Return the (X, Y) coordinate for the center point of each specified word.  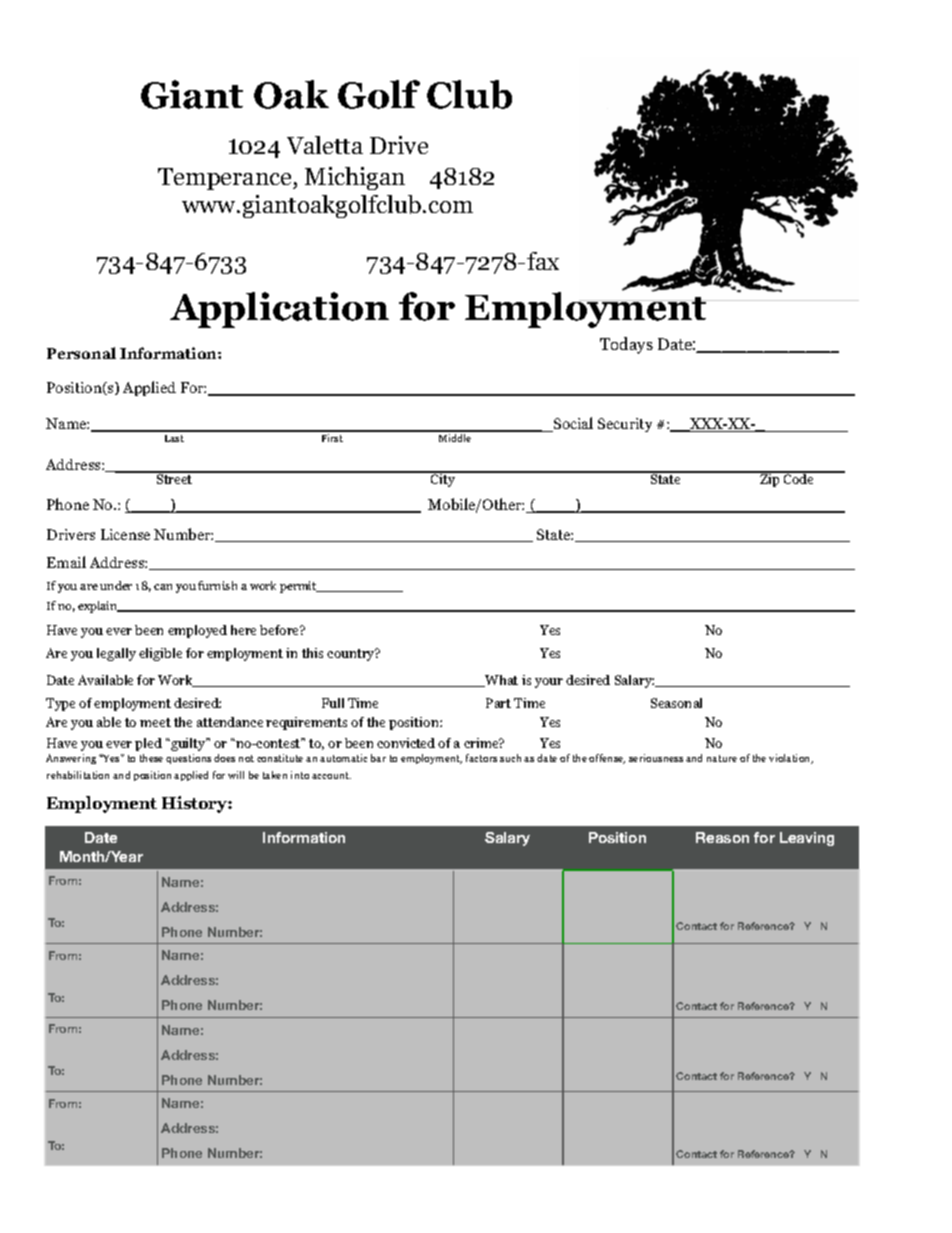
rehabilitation (78, 775)
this (312, 653)
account (331, 775)
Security (625, 425)
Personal (81, 353)
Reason (722, 837)
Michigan (355, 178)
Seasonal (676, 703)
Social (572, 424)
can (163, 587)
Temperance (226, 179)
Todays (626, 345)
